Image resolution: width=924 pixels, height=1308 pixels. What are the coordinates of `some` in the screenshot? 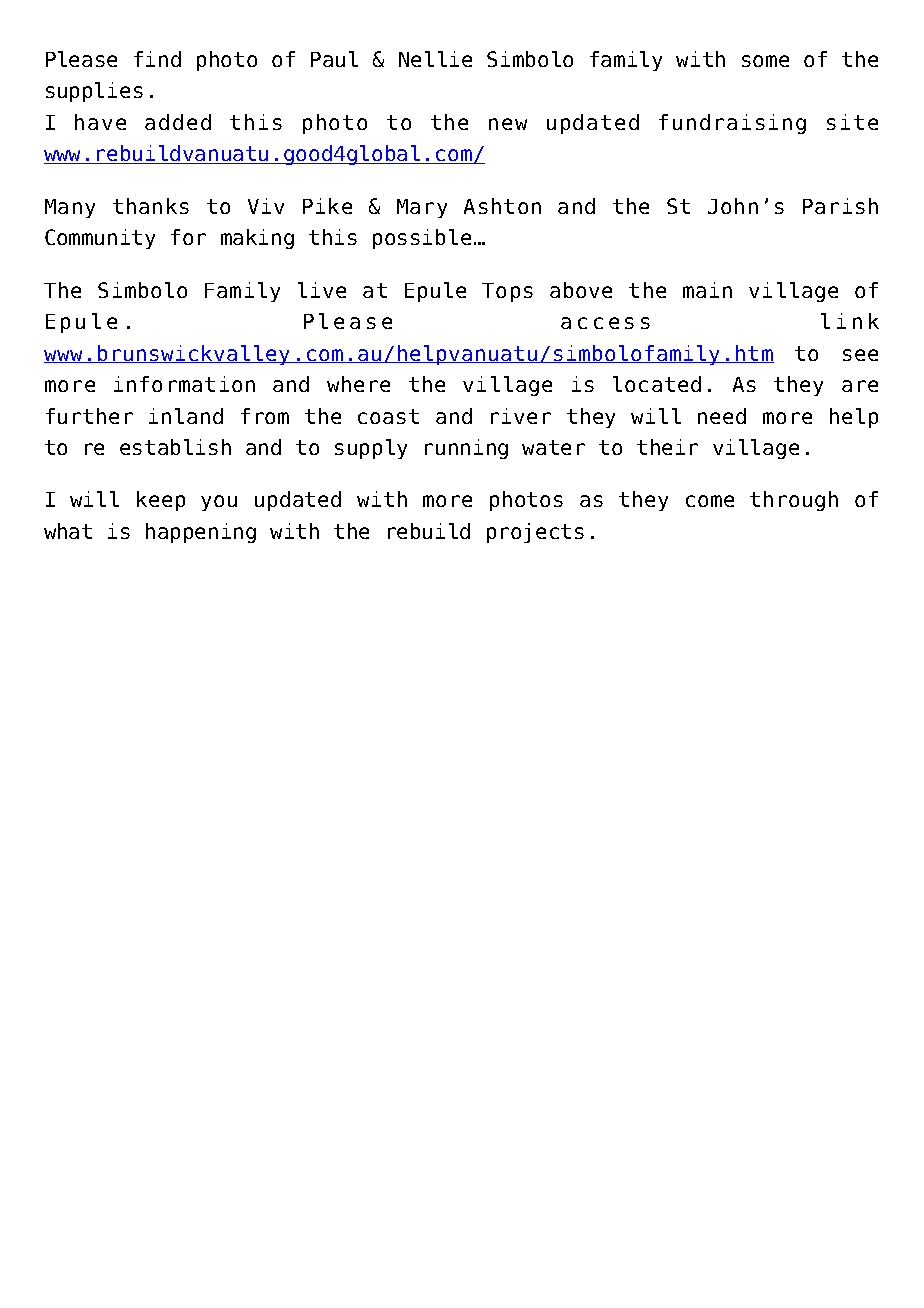 It's located at (765, 61).
